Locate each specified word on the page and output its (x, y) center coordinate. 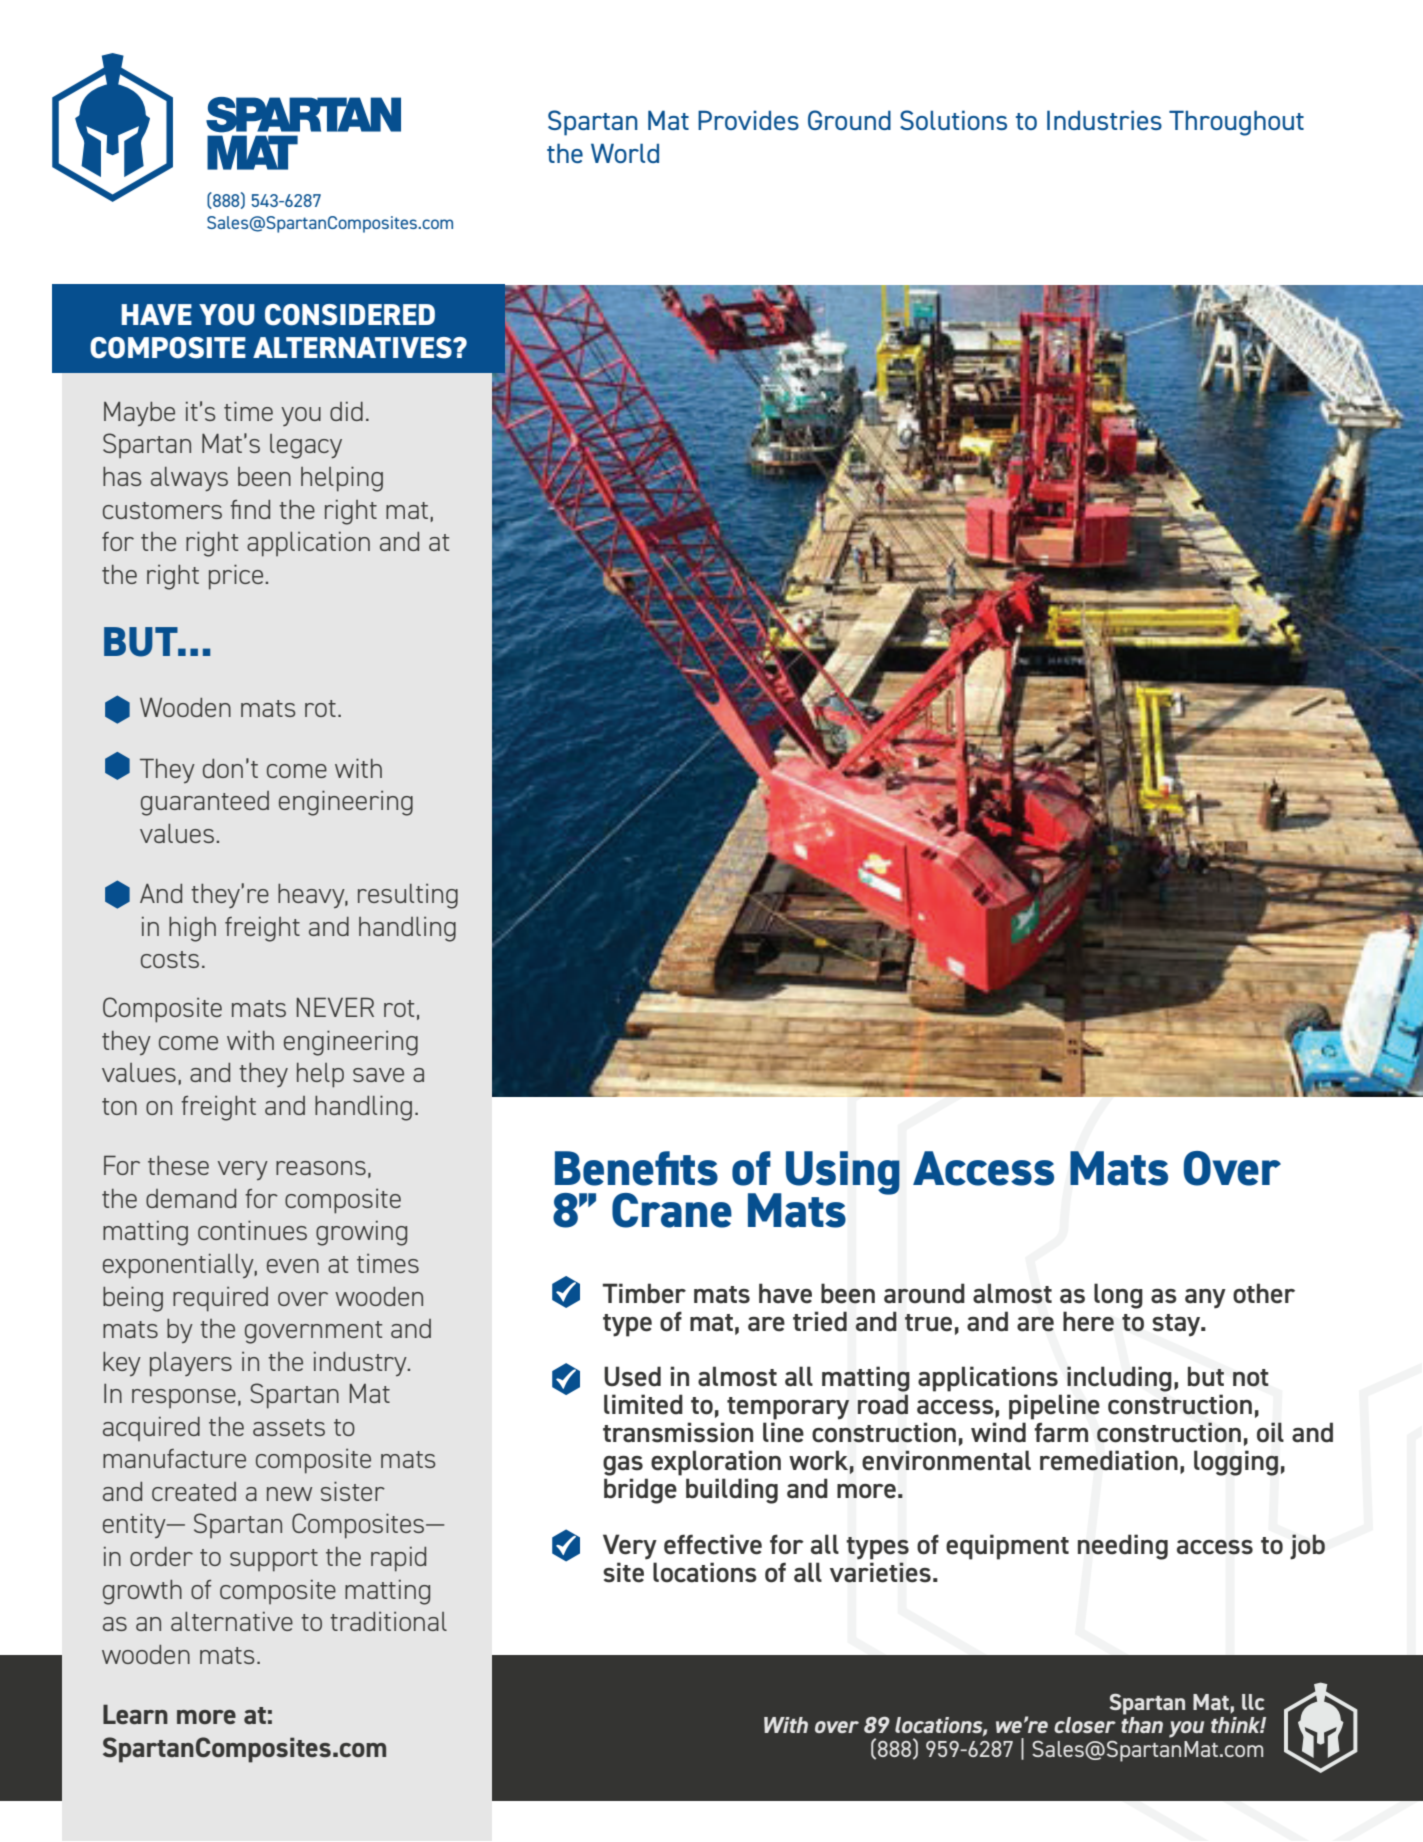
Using (843, 1173)
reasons (321, 1168)
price (236, 577)
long (1118, 1296)
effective (713, 1544)
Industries (1104, 120)
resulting (408, 896)
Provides (748, 120)
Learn (135, 1714)
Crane (672, 1210)
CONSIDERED (350, 315)
